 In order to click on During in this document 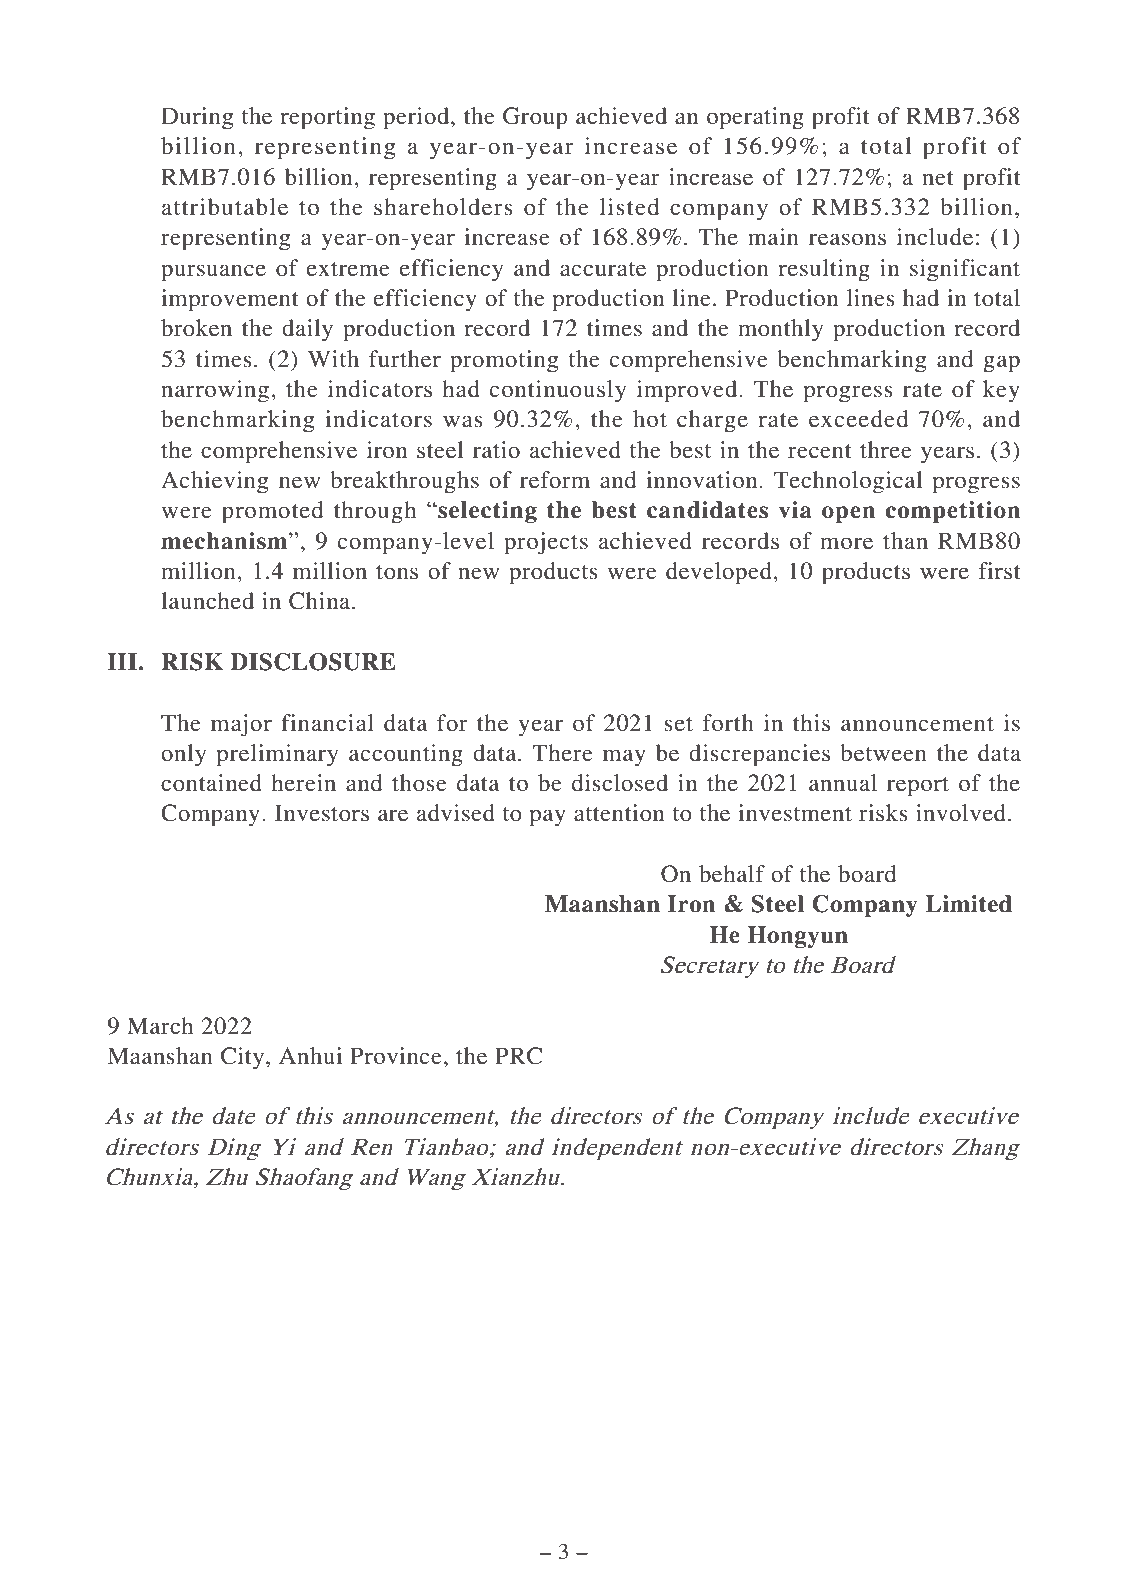, I will do `click(197, 118)`.
